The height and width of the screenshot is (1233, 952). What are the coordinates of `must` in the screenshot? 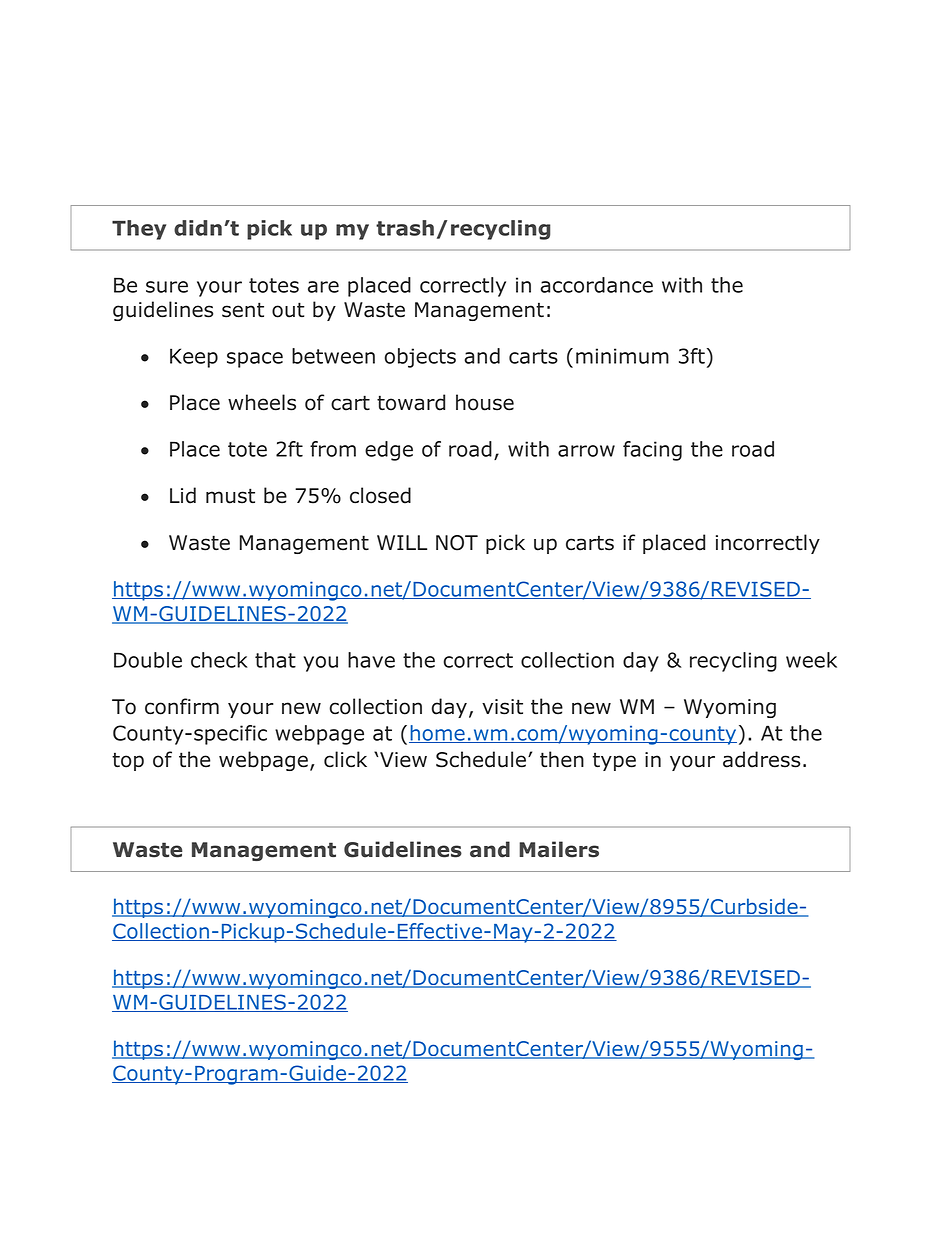 It's located at (230, 496).
